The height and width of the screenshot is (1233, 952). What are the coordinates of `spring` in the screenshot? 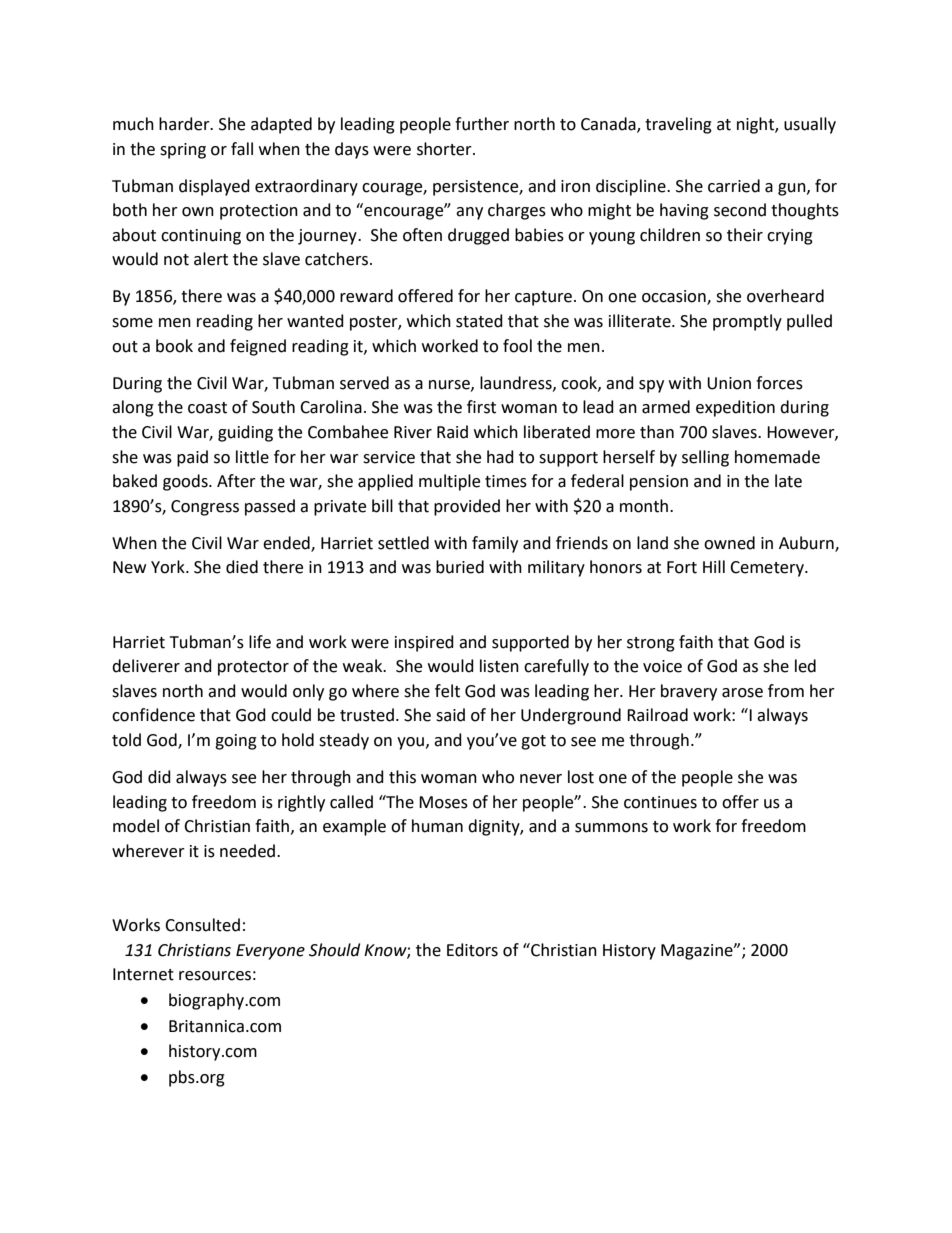 It's located at (183, 151).
